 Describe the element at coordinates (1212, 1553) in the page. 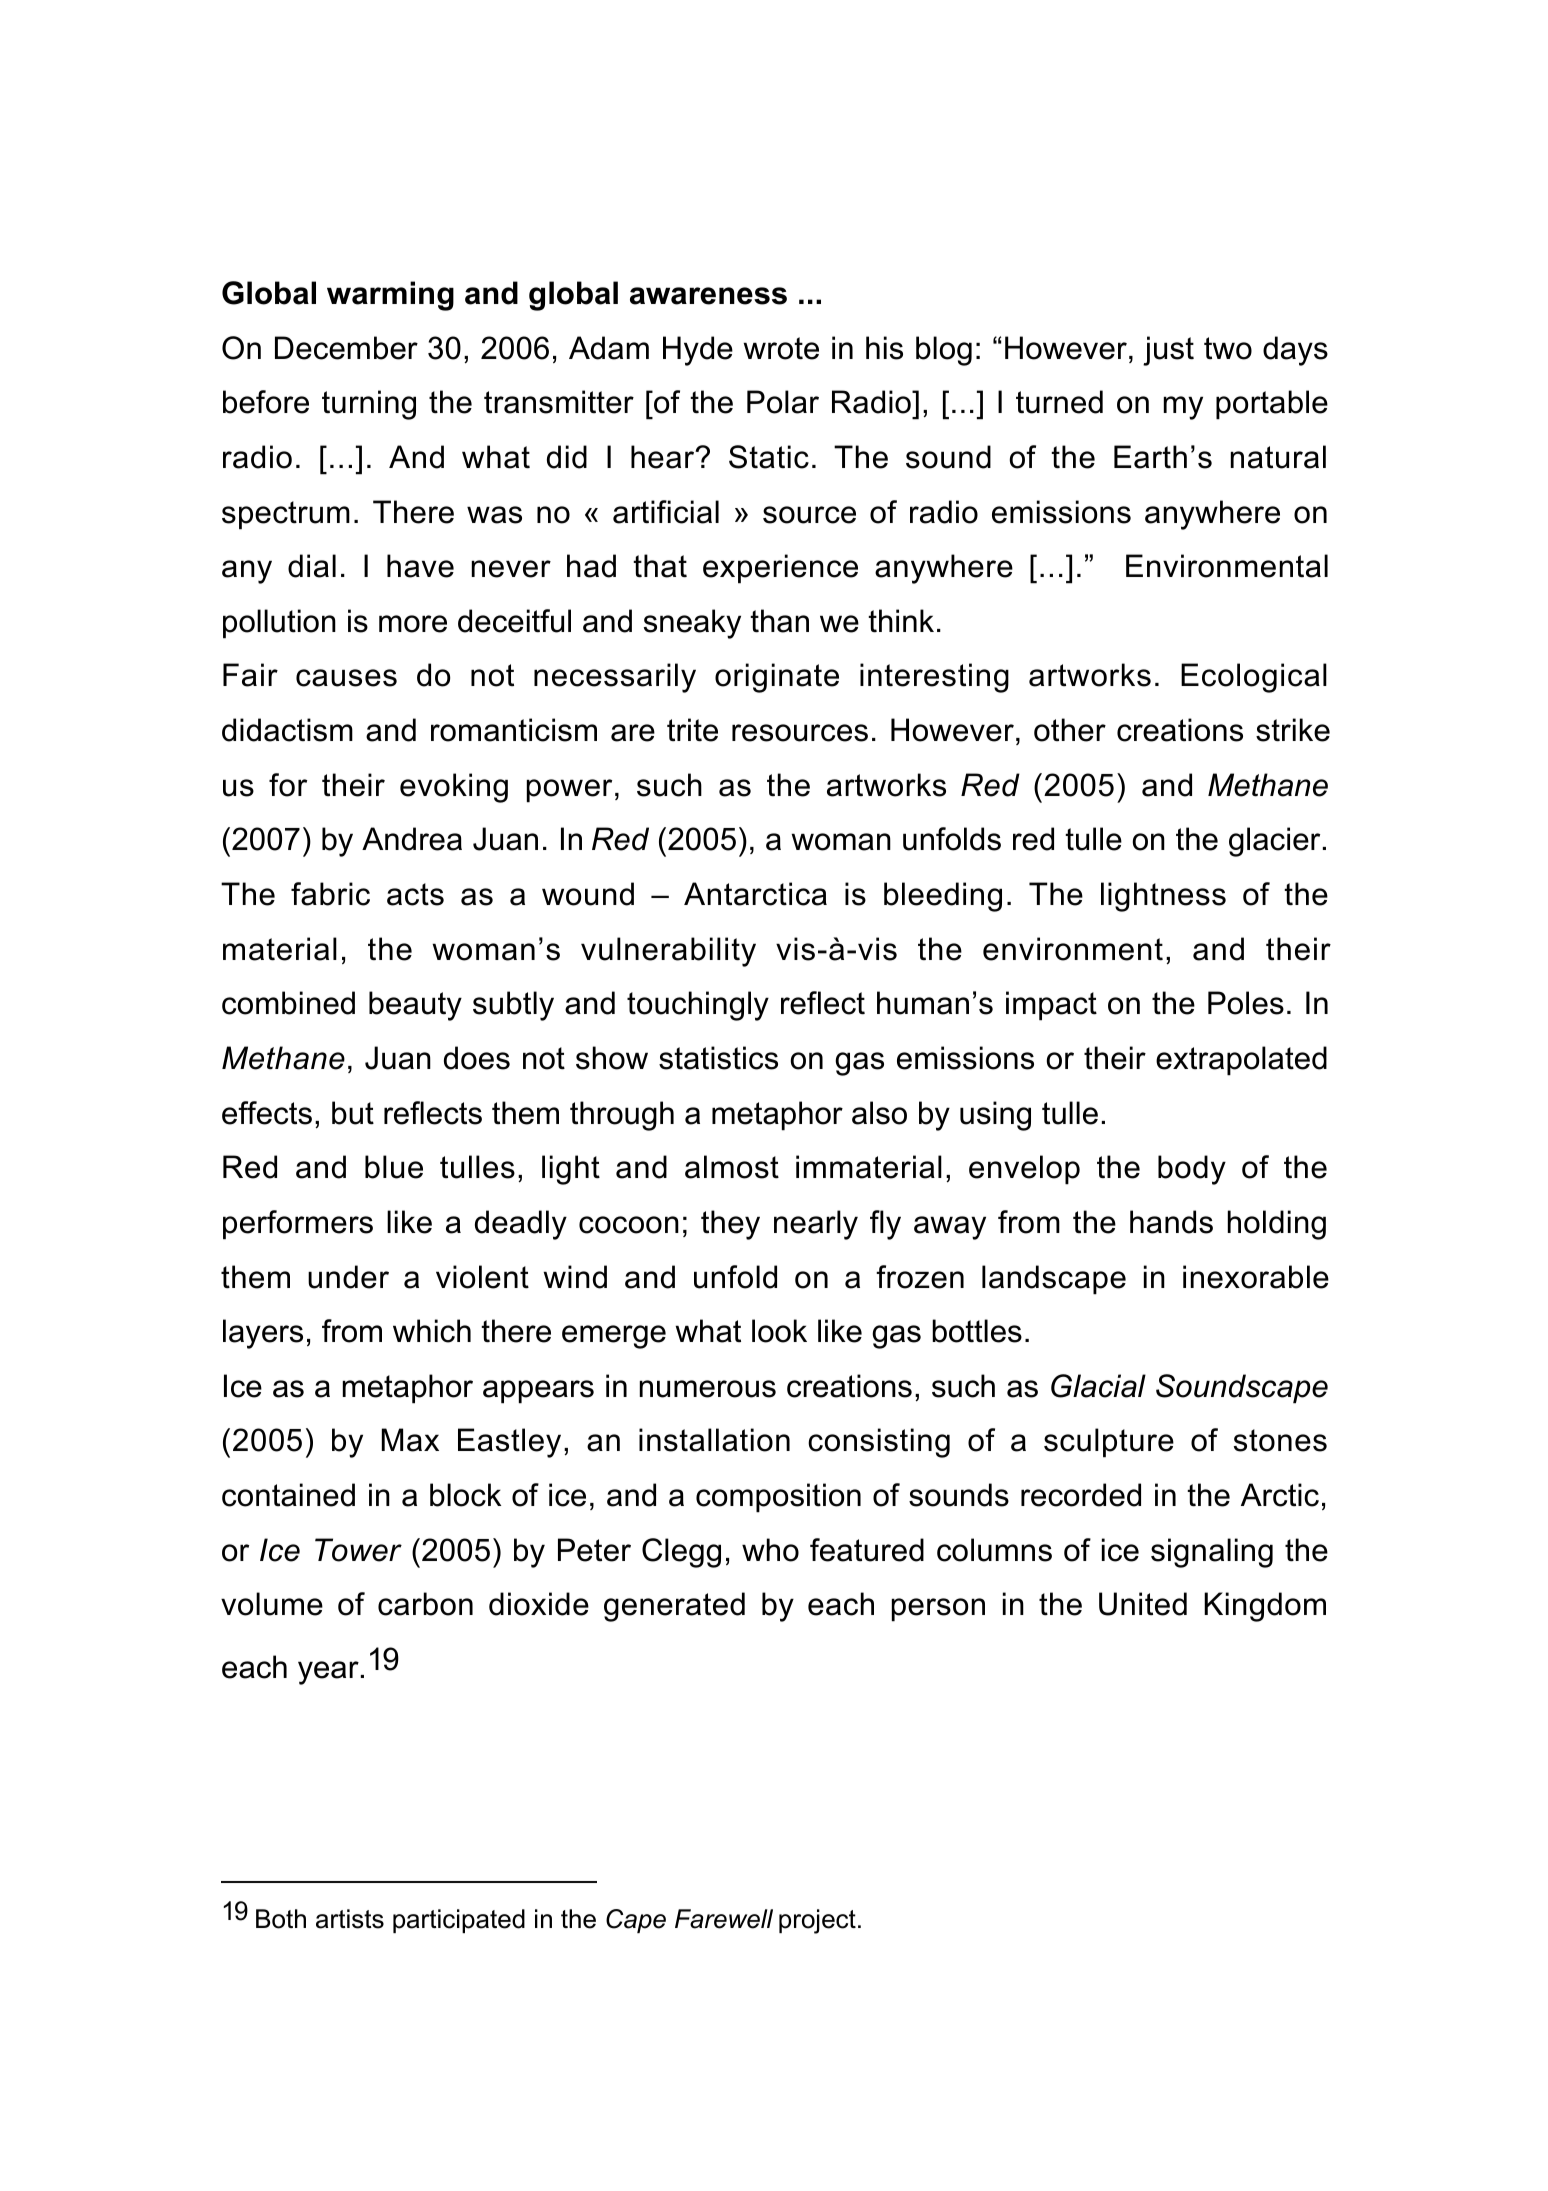

I see `signaling` at that location.
